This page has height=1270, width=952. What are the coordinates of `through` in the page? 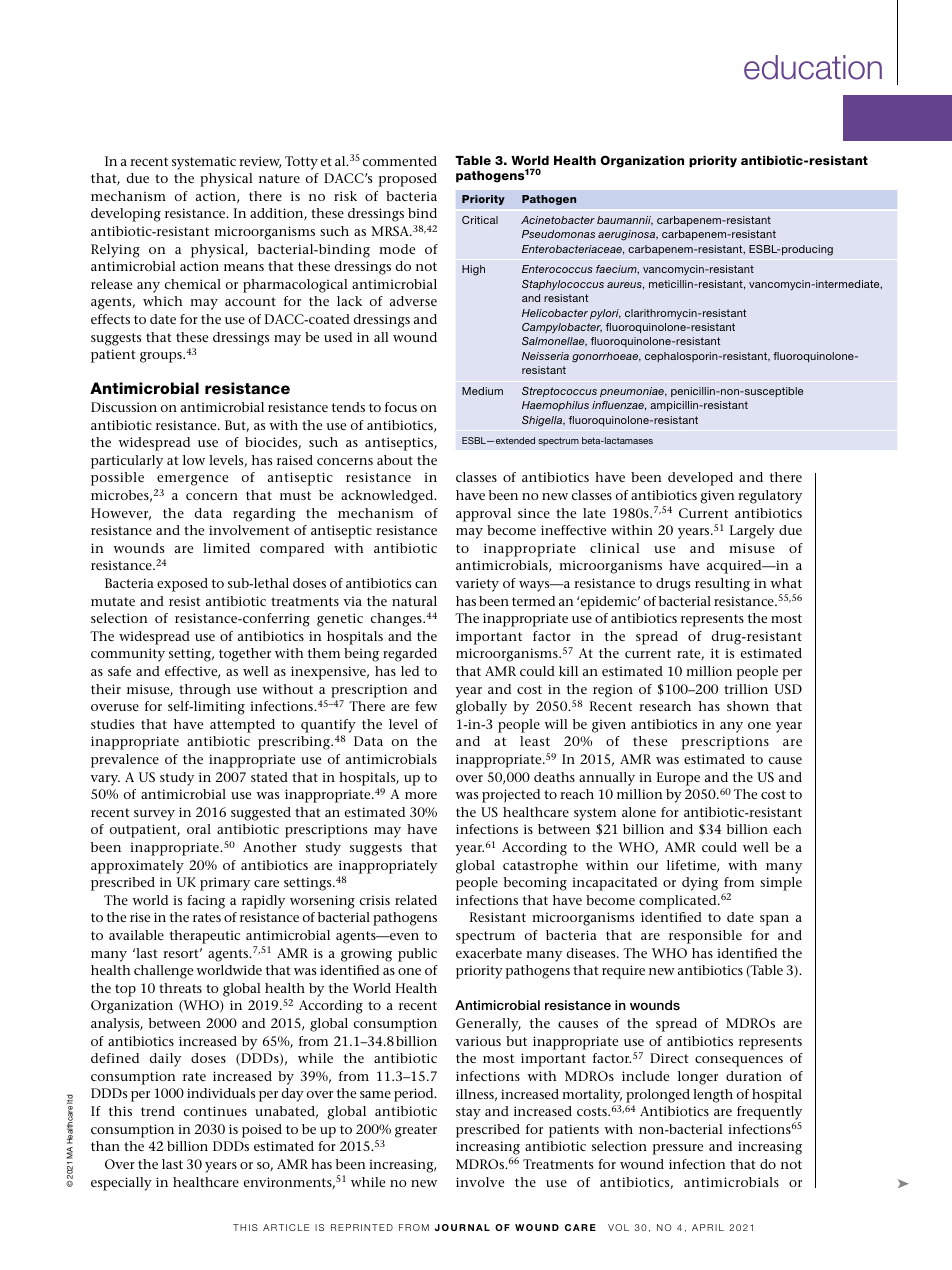 It's located at (205, 691).
